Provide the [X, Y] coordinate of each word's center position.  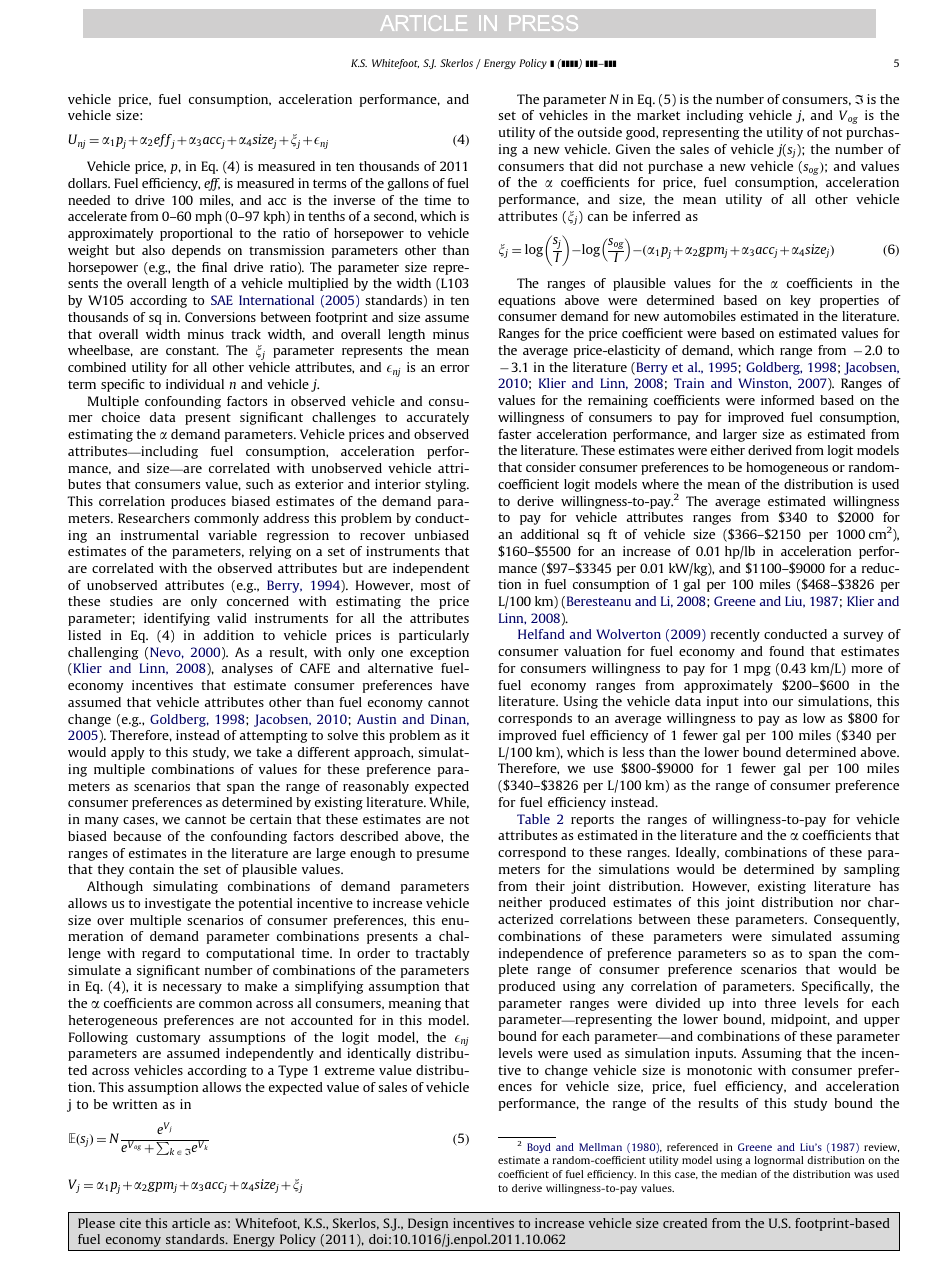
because [137, 836]
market [658, 115]
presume [443, 856]
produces [198, 502]
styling [447, 485]
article [191, 1223]
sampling [872, 870]
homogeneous [787, 468]
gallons [408, 184]
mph [208, 217]
